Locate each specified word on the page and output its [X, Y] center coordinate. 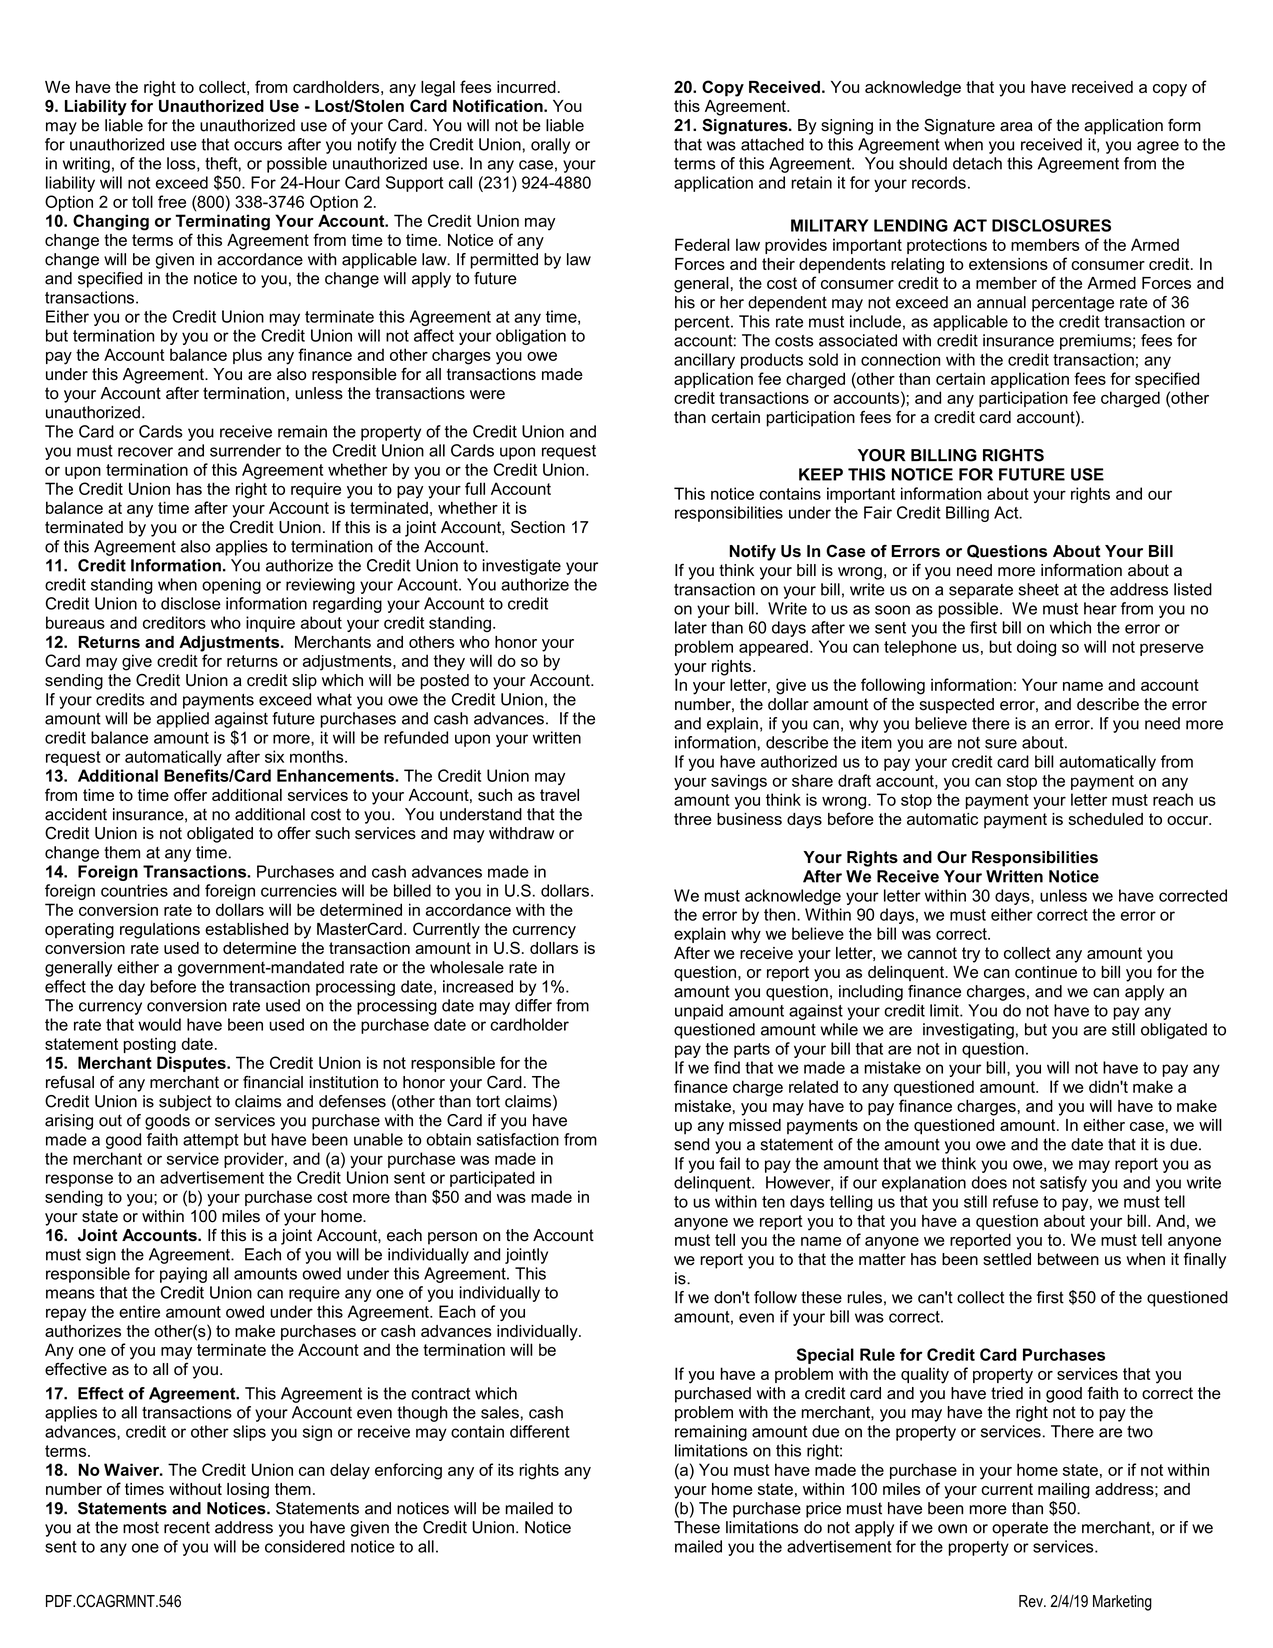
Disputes [192, 1064]
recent [187, 1527]
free [172, 201]
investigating [968, 1031]
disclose [191, 603]
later [691, 627]
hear [1100, 608]
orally [550, 146]
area [1016, 127]
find [727, 1067]
